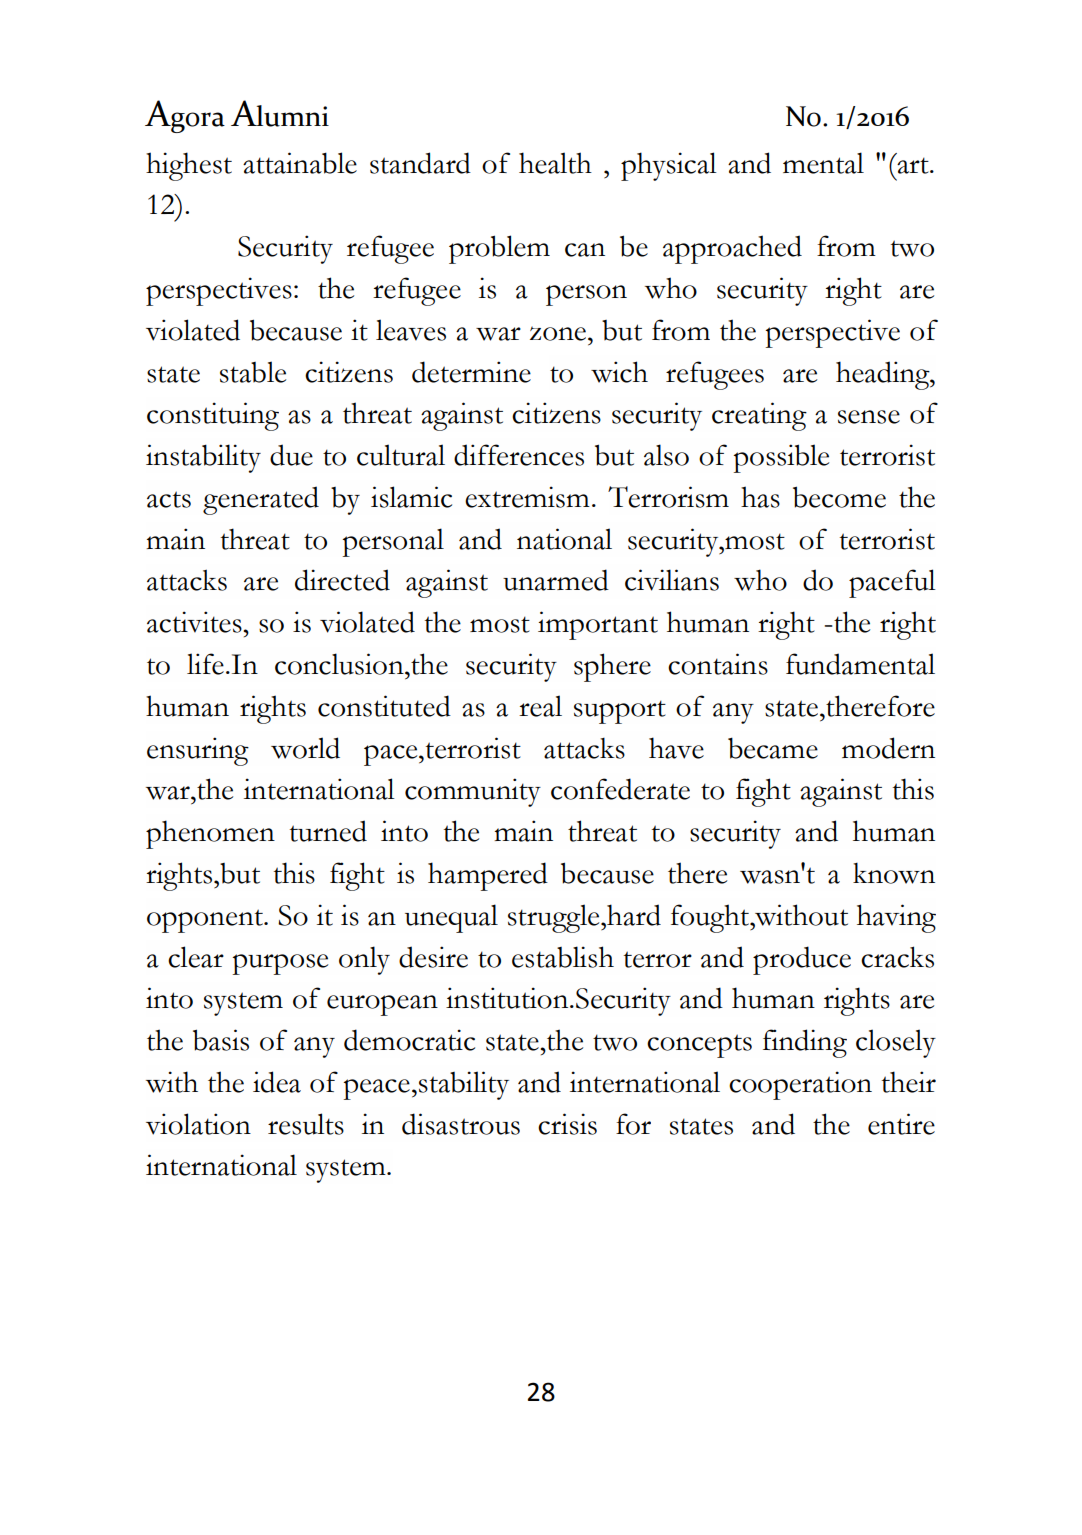 Image resolution: width=1082 pixels, height=1535 pixels. What do you see at coordinates (718, 664) in the screenshot?
I see `contains` at bounding box center [718, 664].
